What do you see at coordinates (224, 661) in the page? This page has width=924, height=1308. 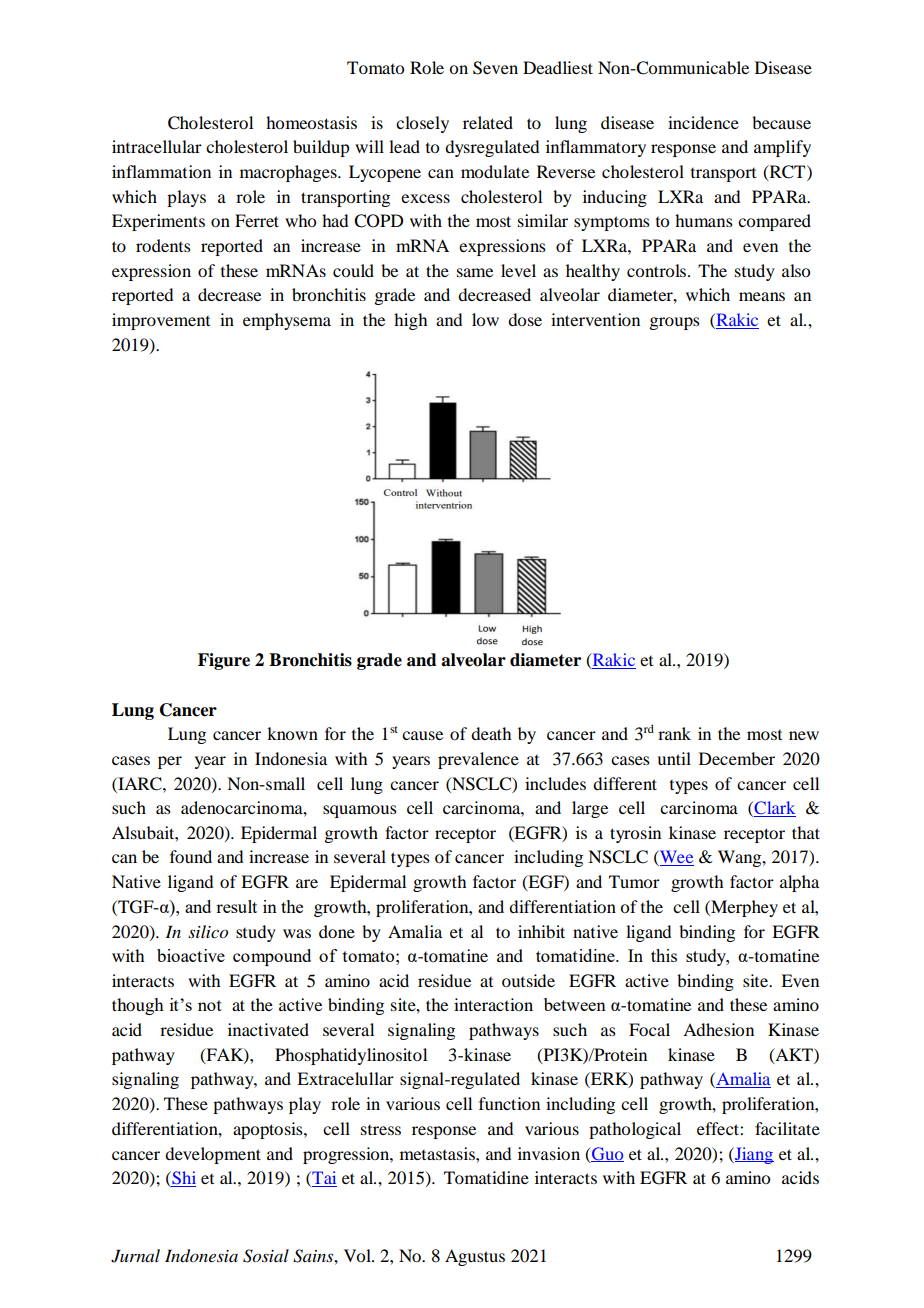 I see `Figure` at bounding box center [224, 661].
